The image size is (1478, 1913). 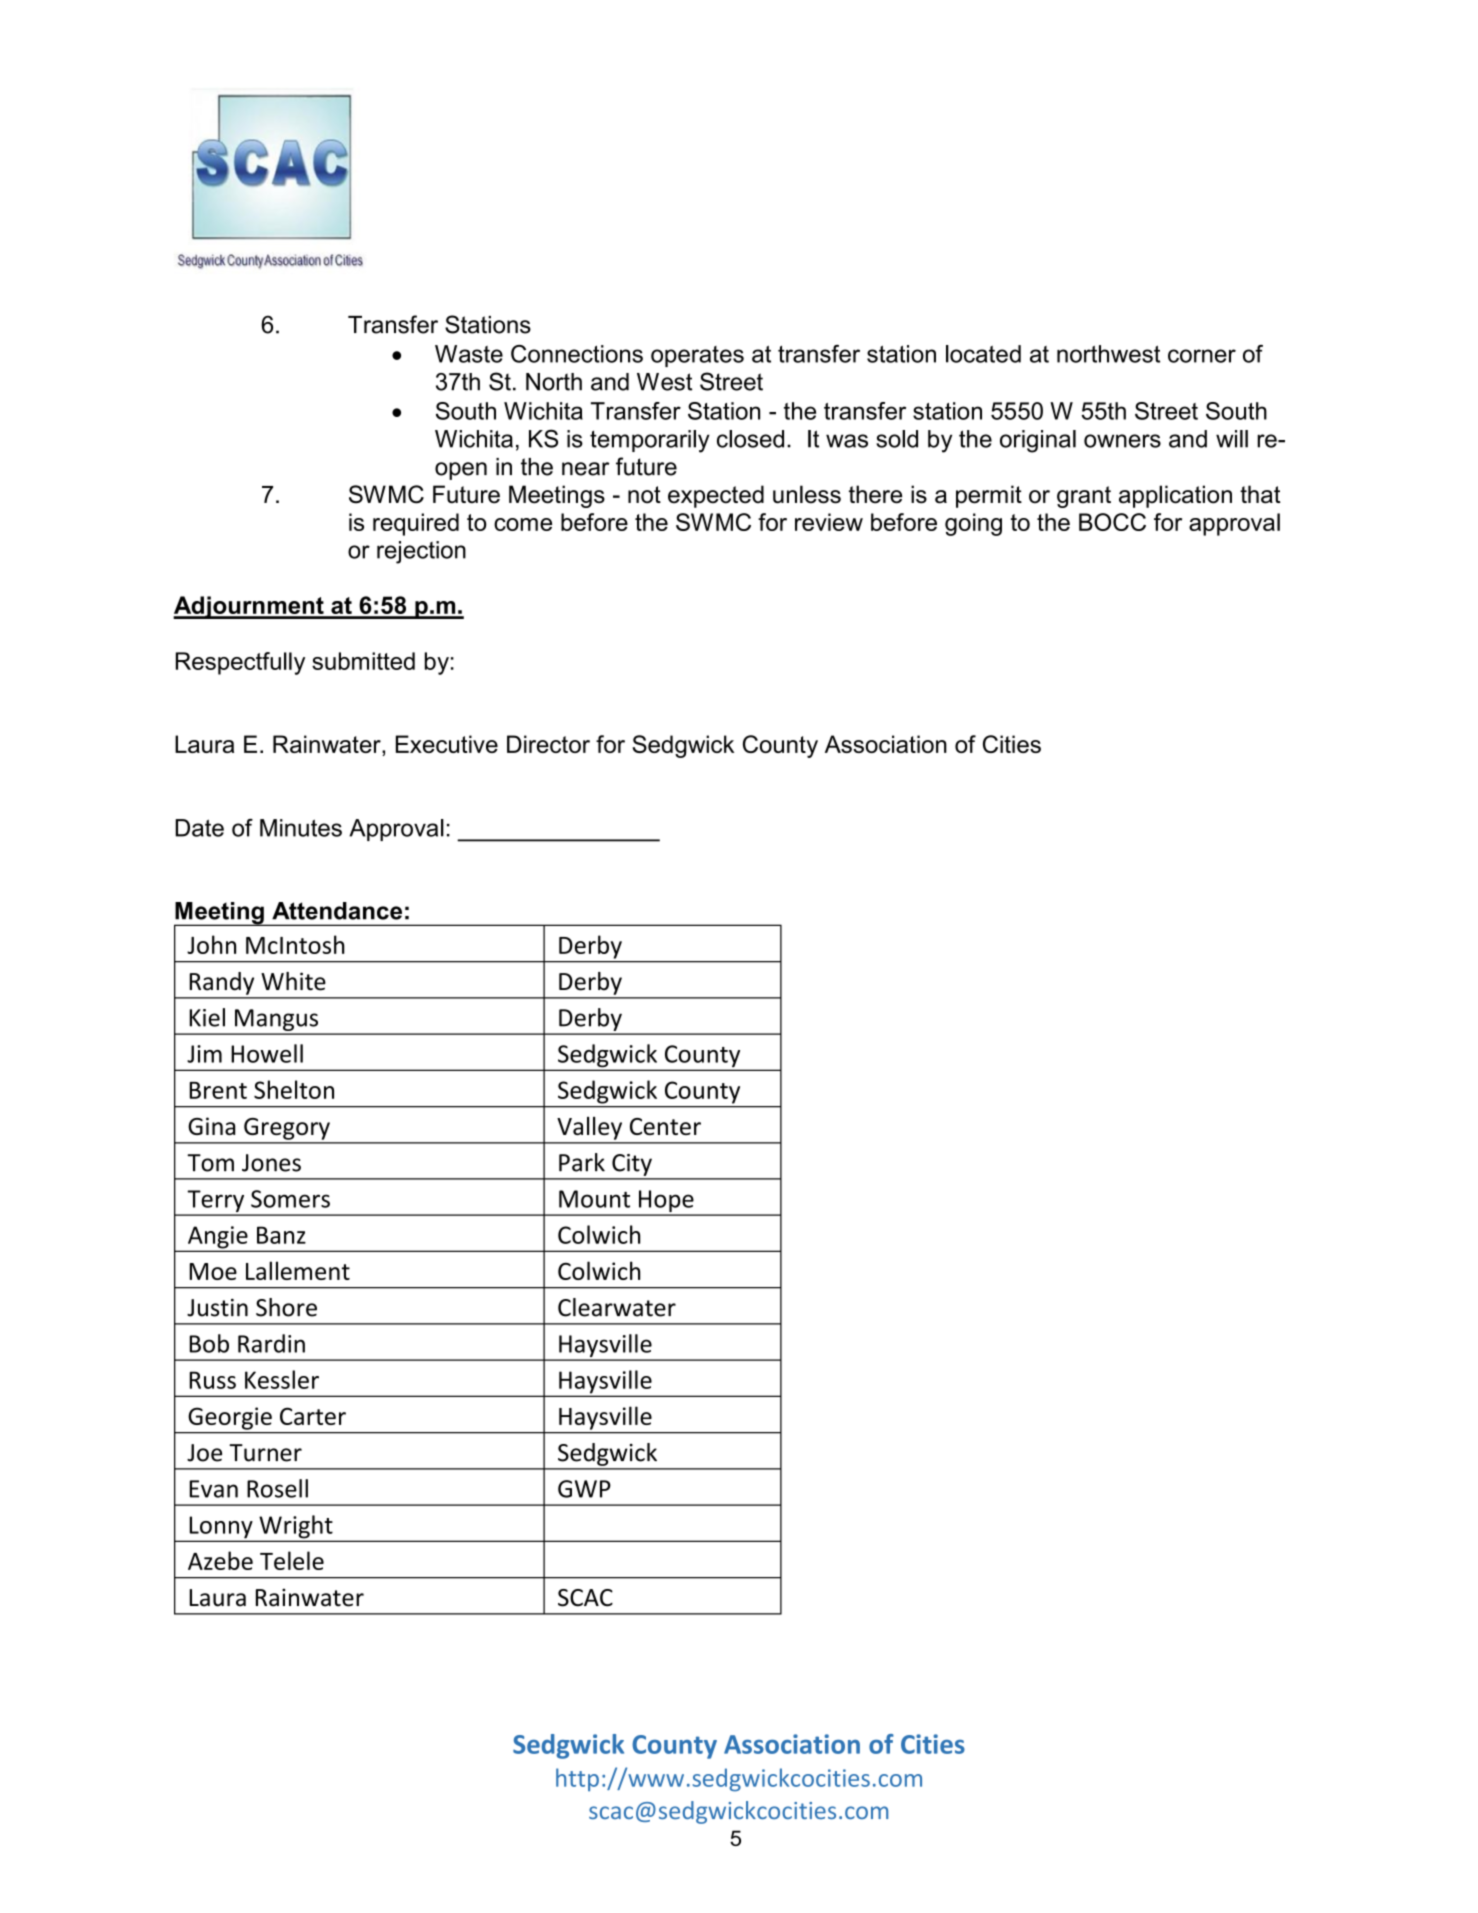 I want to click on Shelton, so click(x=294, y=1089).
